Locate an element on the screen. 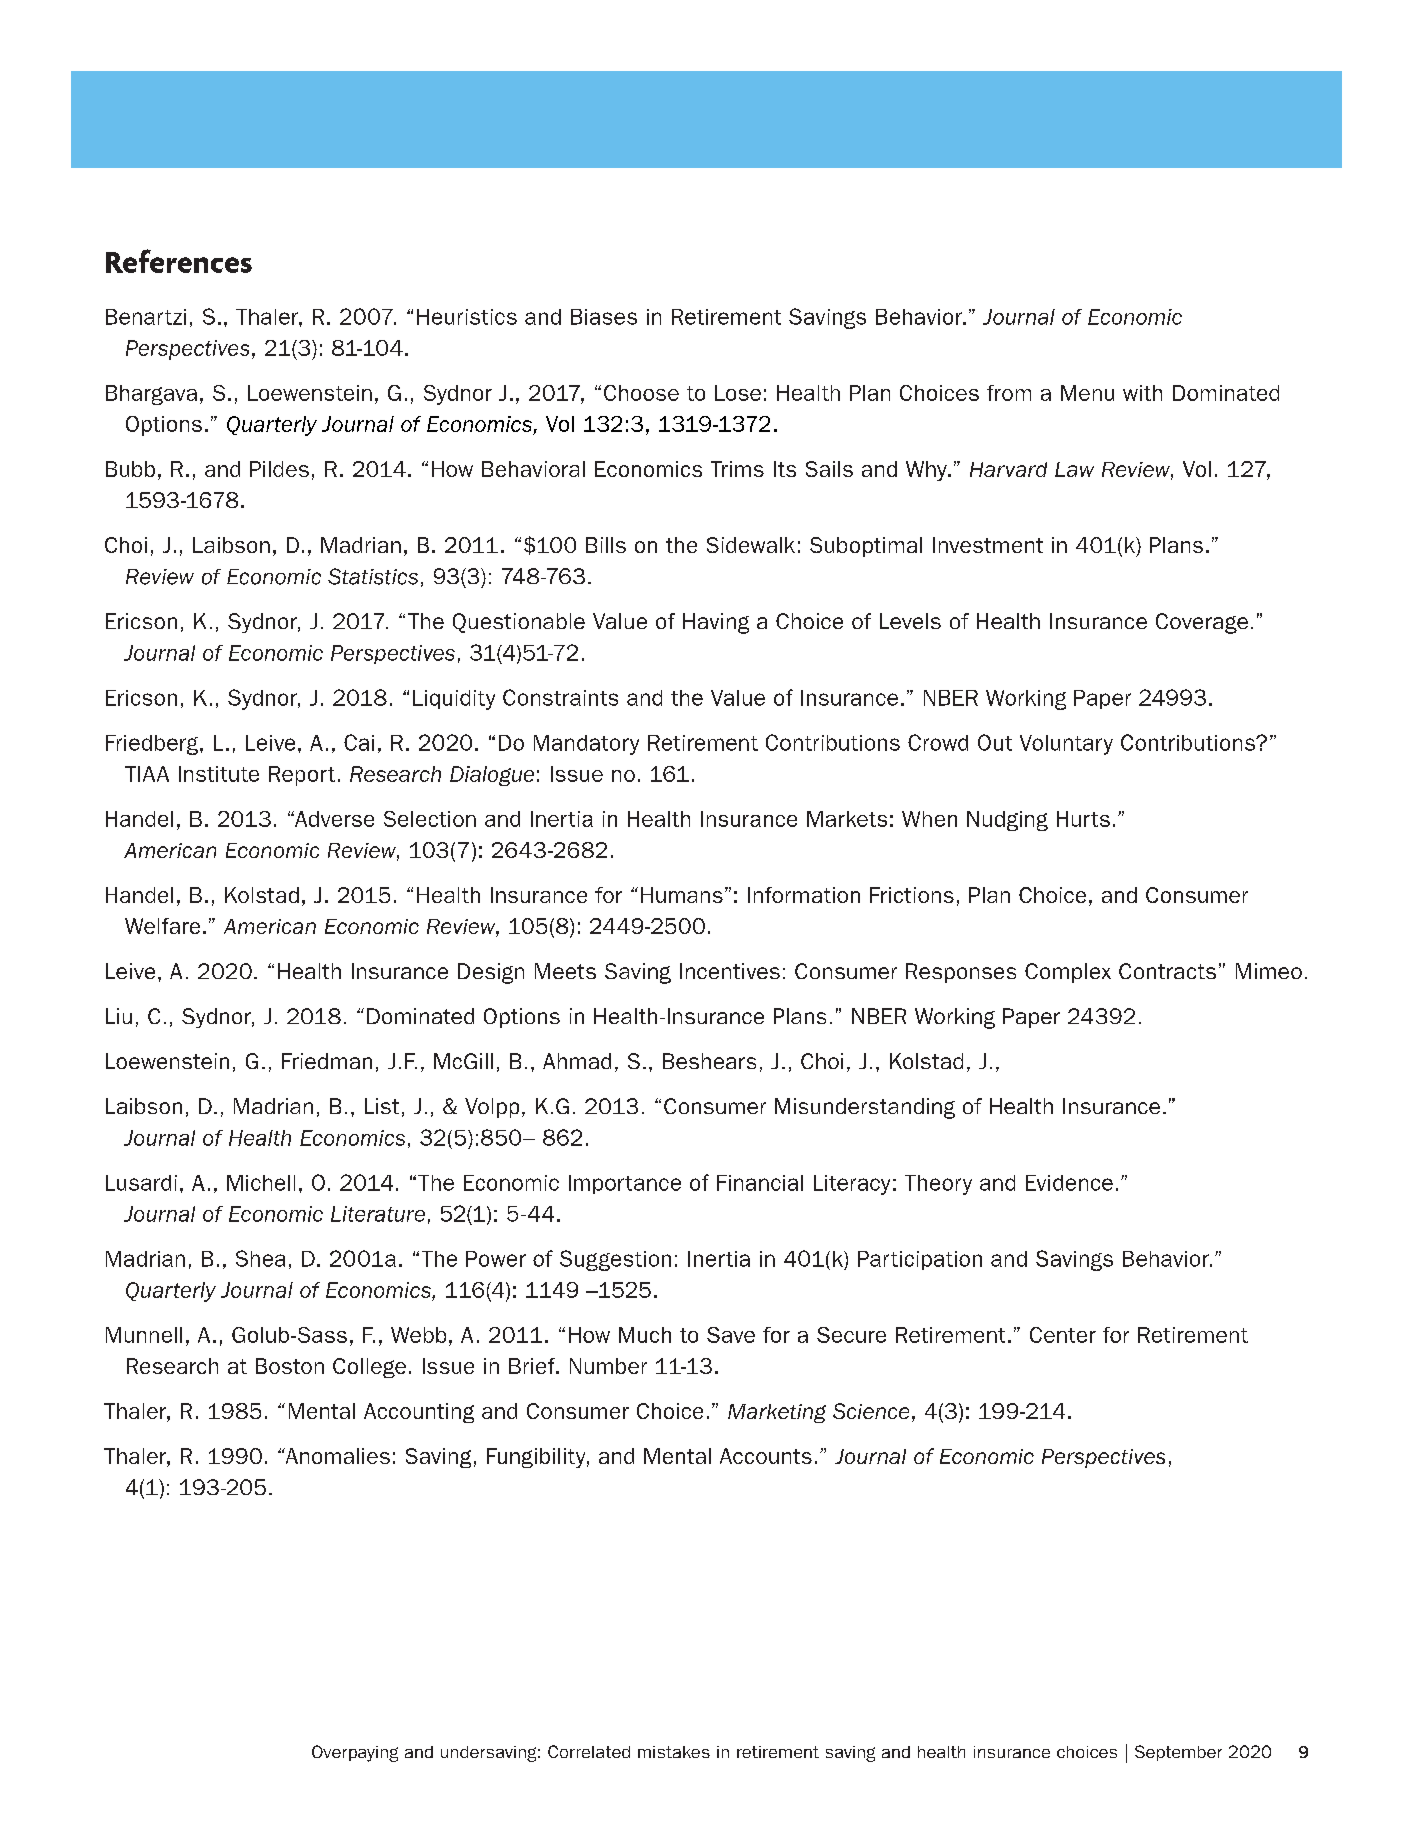 The height and width of the screenshot is (1829, 1413). Friedberg is located at coordinates (153, 745).
